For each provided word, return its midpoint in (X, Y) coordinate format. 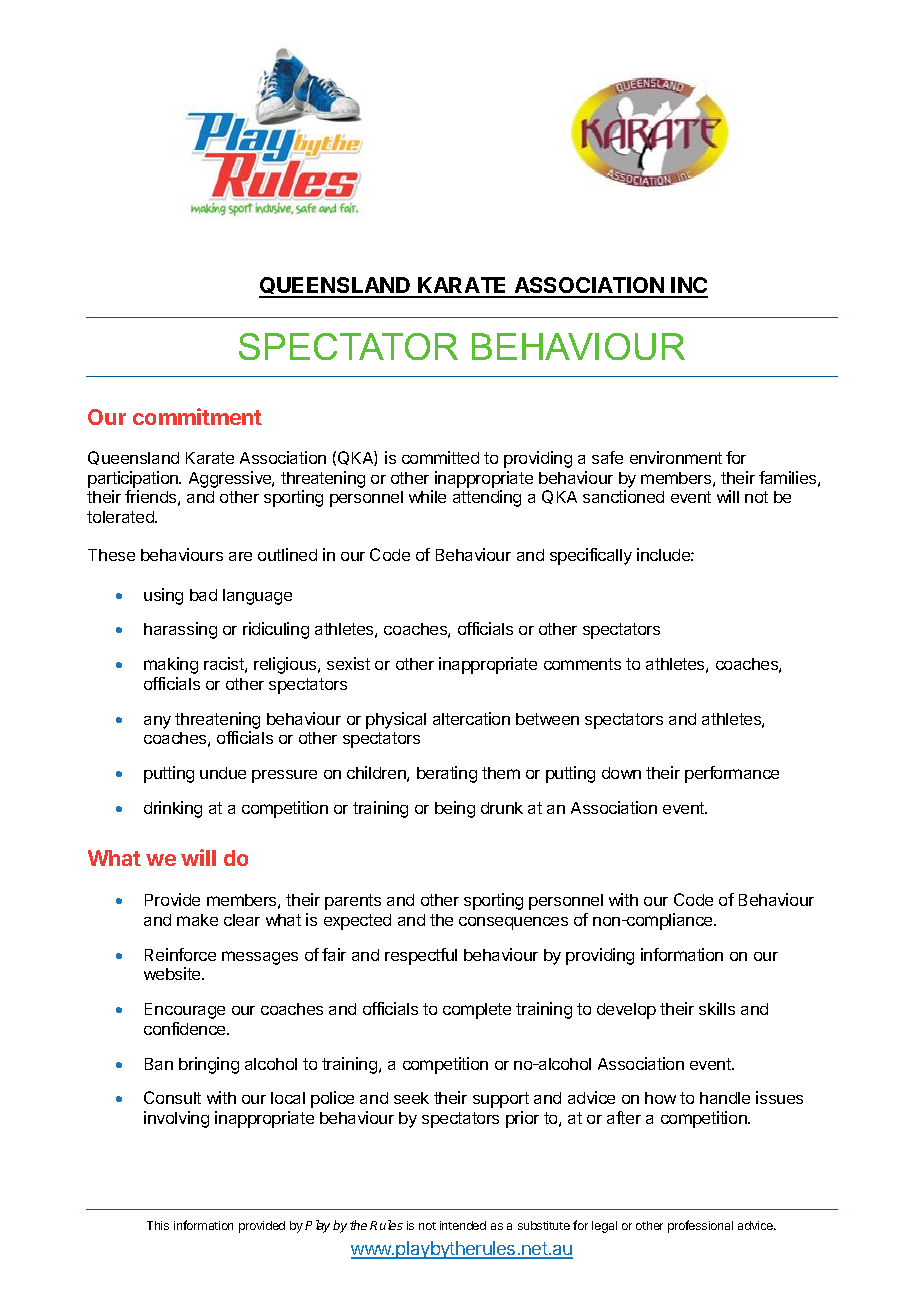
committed (440, 457)
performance (732, 774)
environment (676, 457)
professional (700, 1226)
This (158, 1225)
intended (463, 1225)
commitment (197, 416)
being (455, 809)
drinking (173, 809)
